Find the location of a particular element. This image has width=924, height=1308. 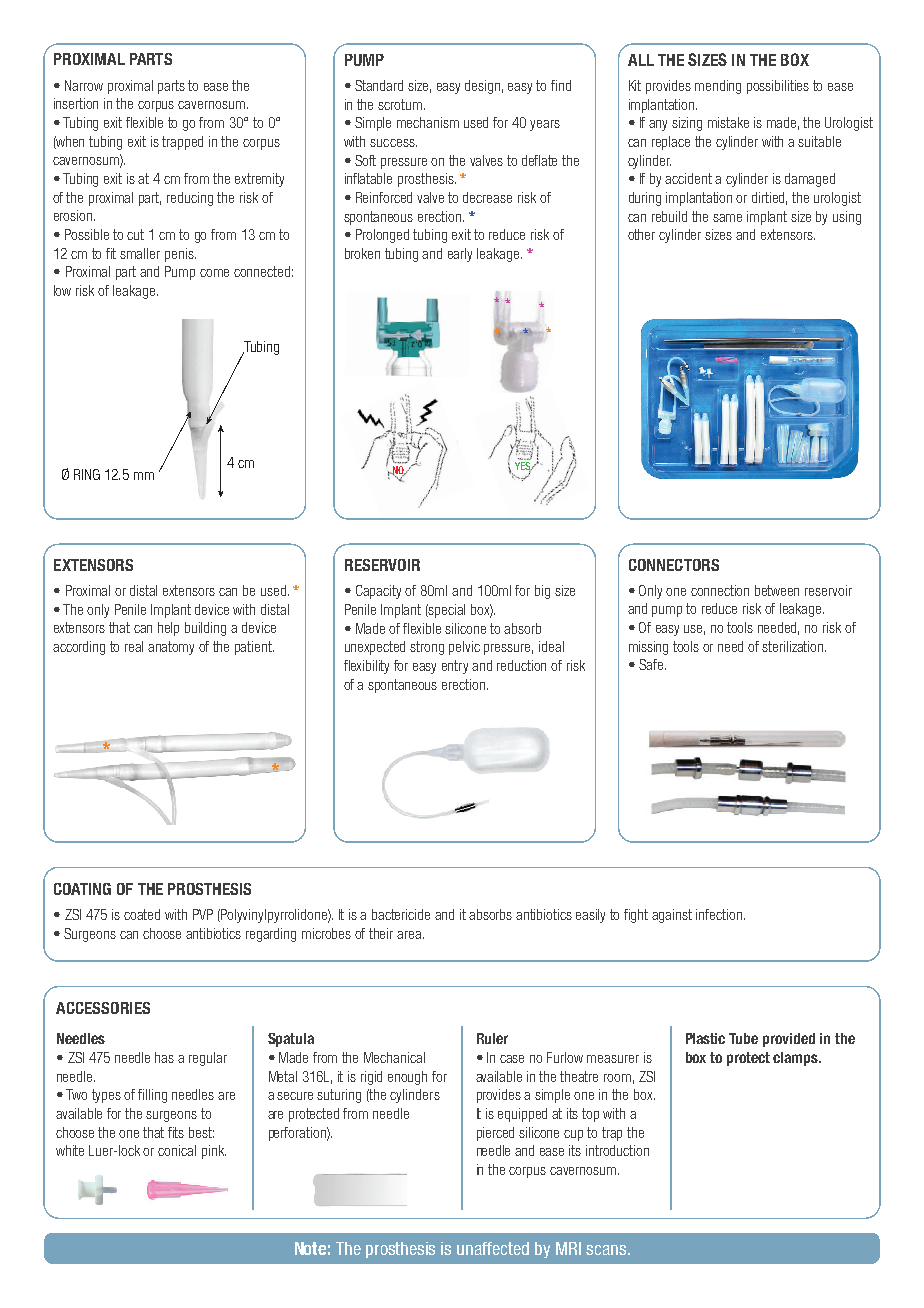

conical is located at coordinates (177, 1150).
